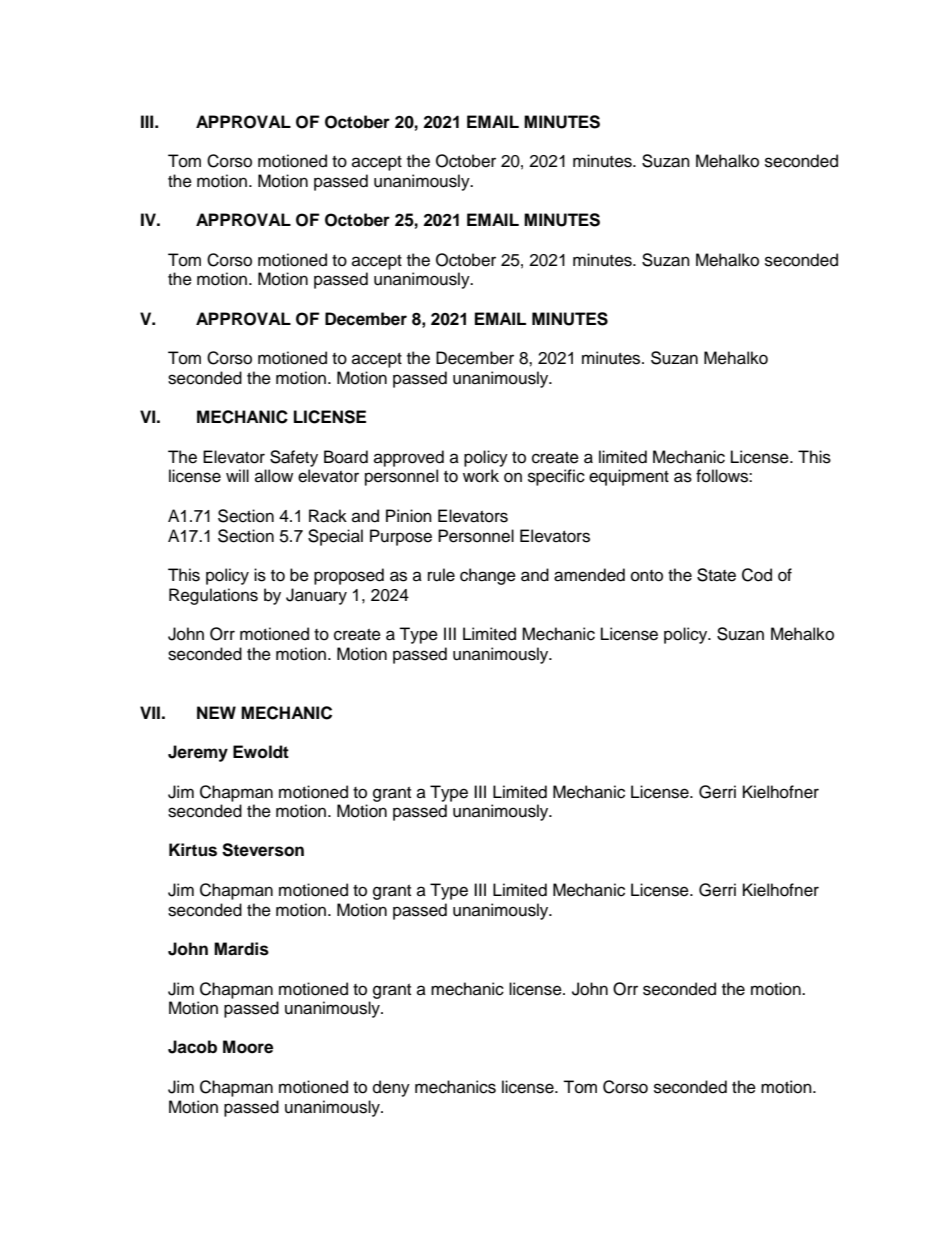 The height and width of the image is (1233, 952). What do you see at coordinates (248, 1047) in the image?
I see `Moore` at bounding box center [248, 1047].
